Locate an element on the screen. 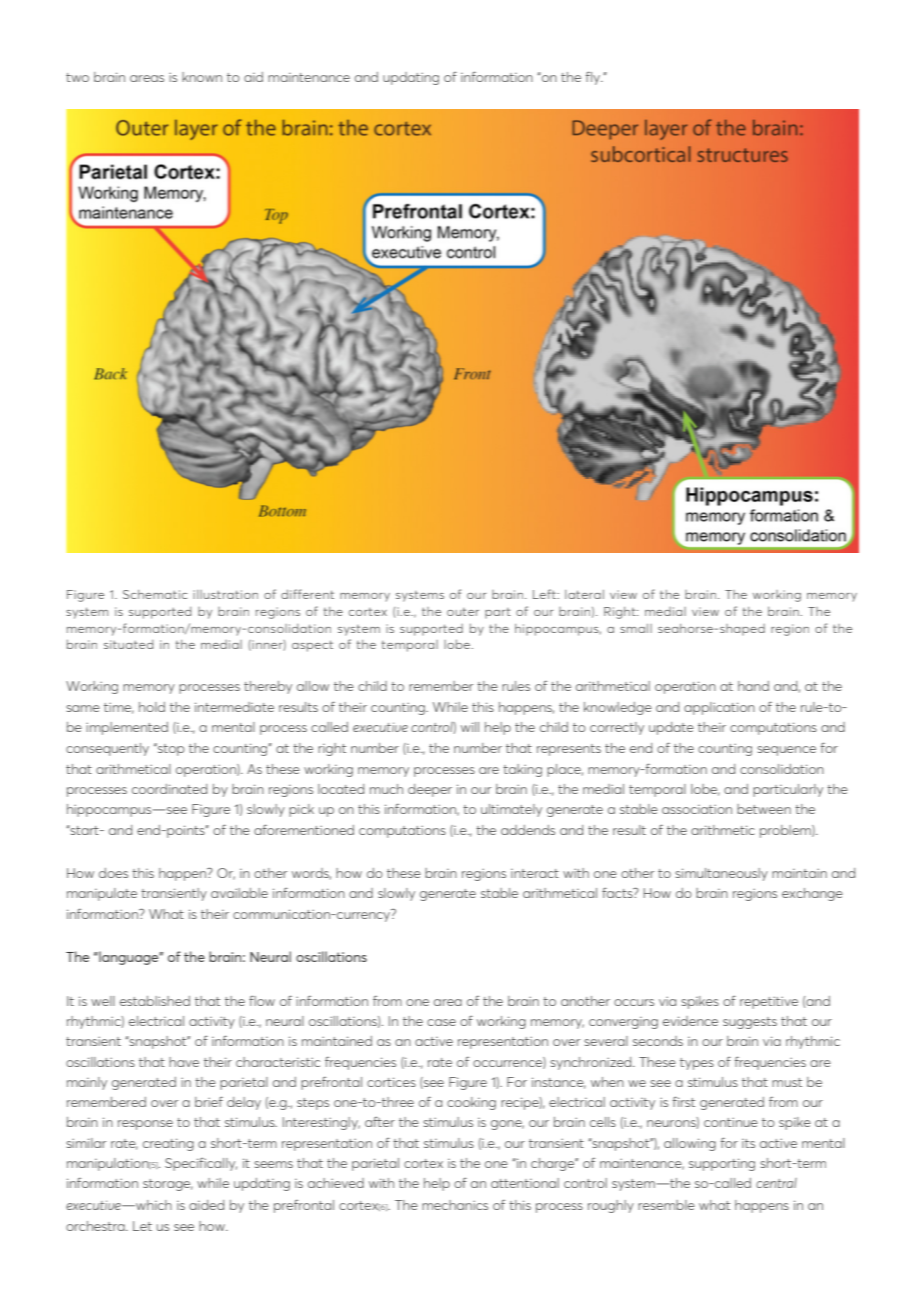  mechanics is located at coordinates (455, 1205).
